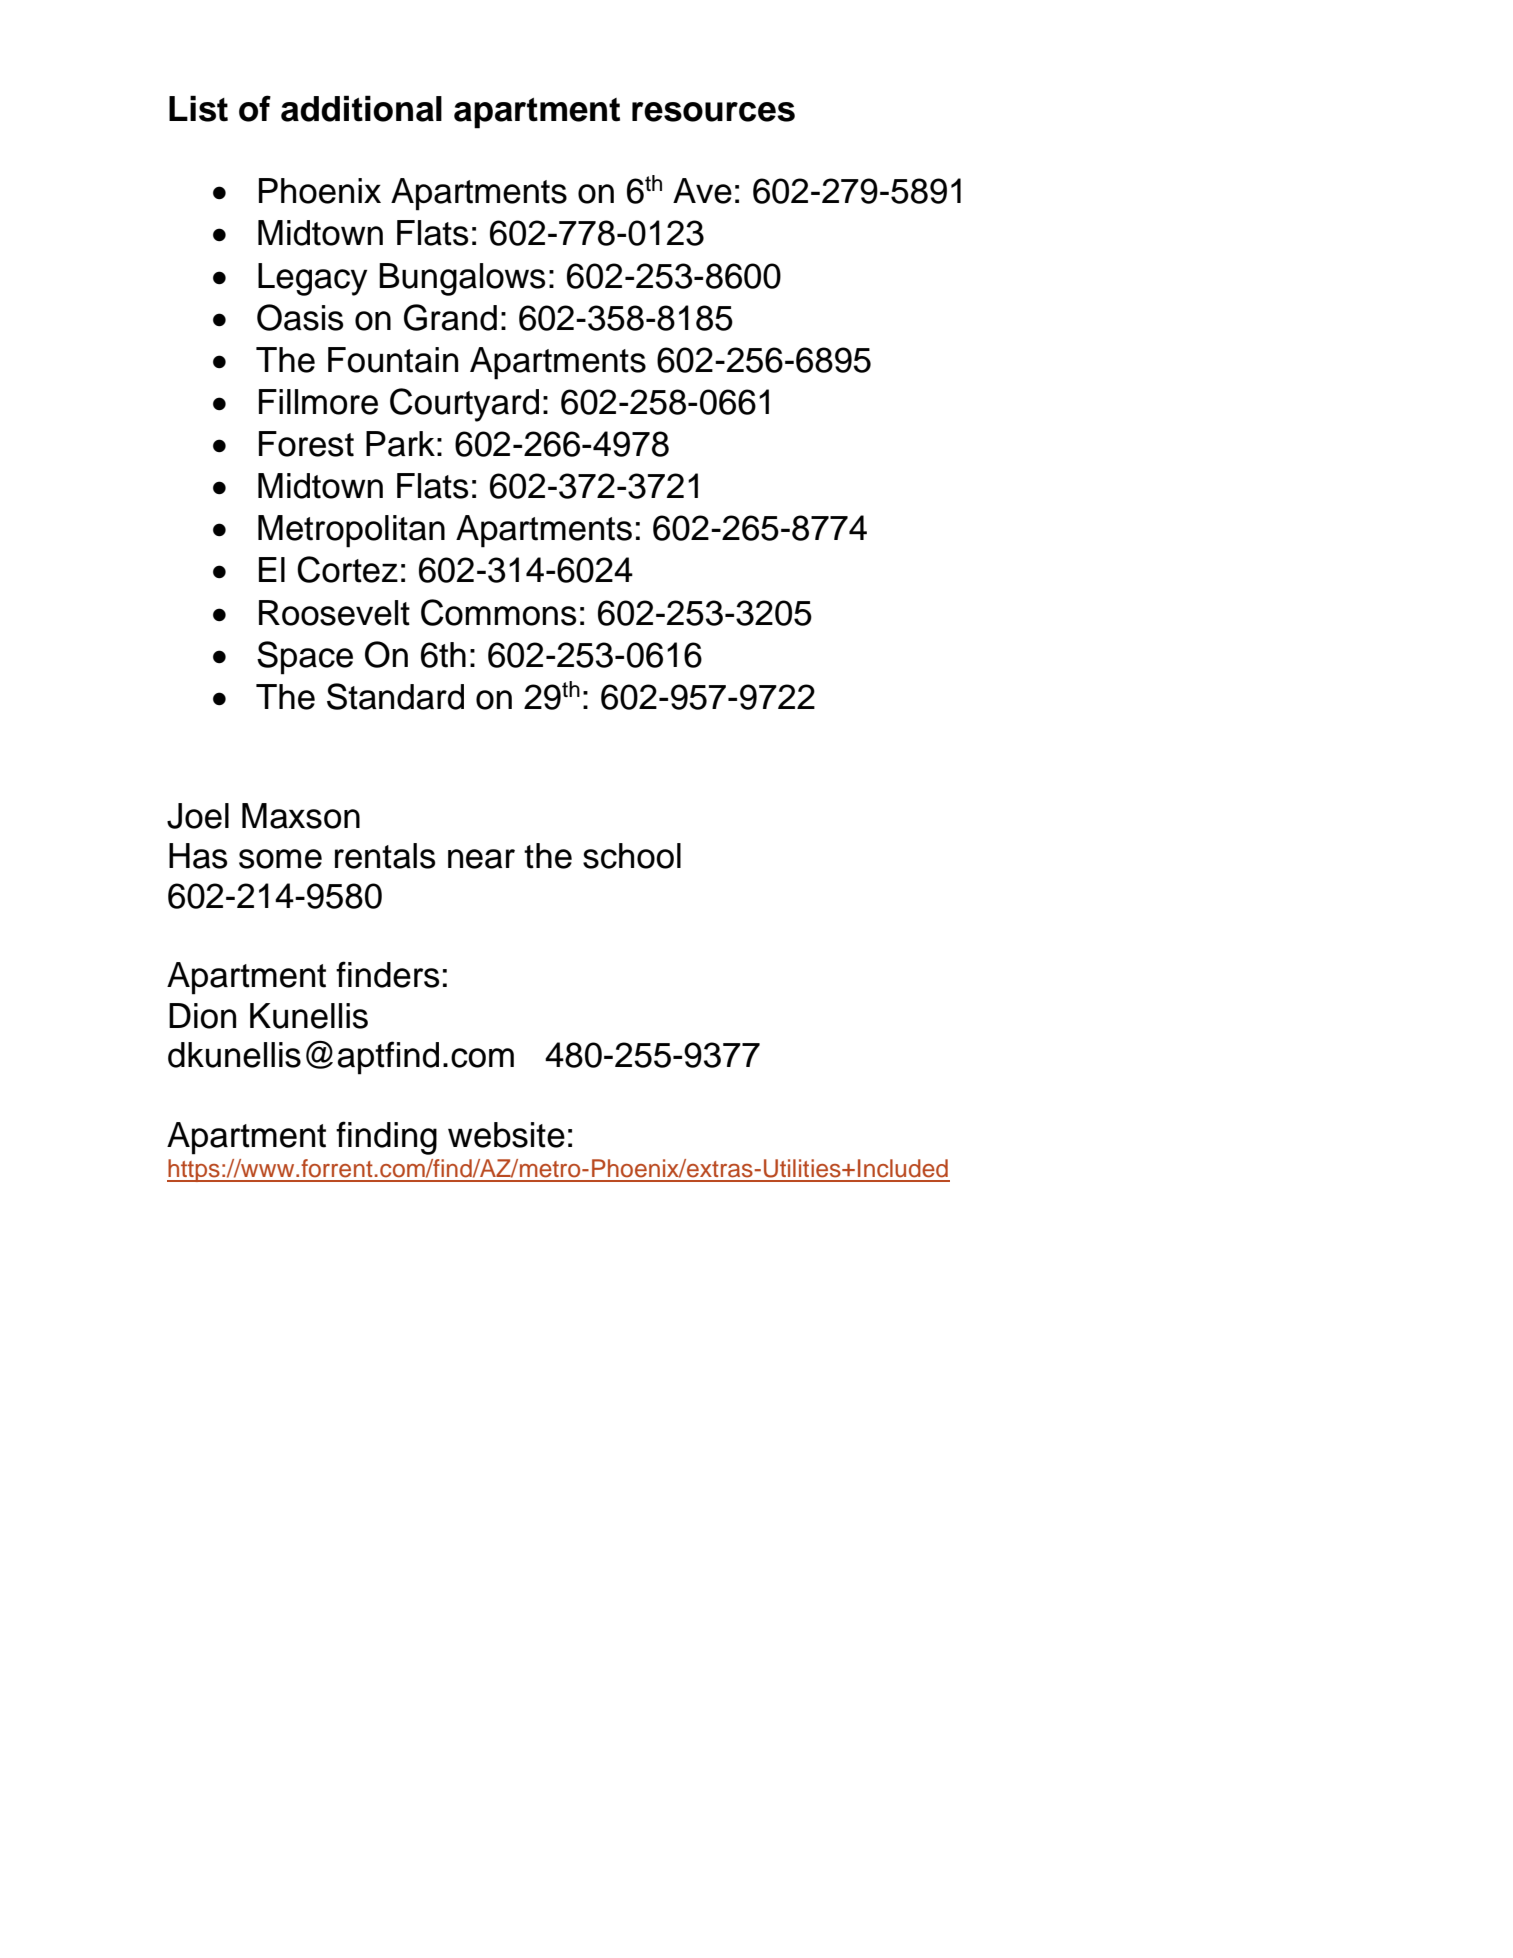  What do you see at coordinates (202, 1016) in the document?
I see `Dion` at bounding box center [202, 1016].
